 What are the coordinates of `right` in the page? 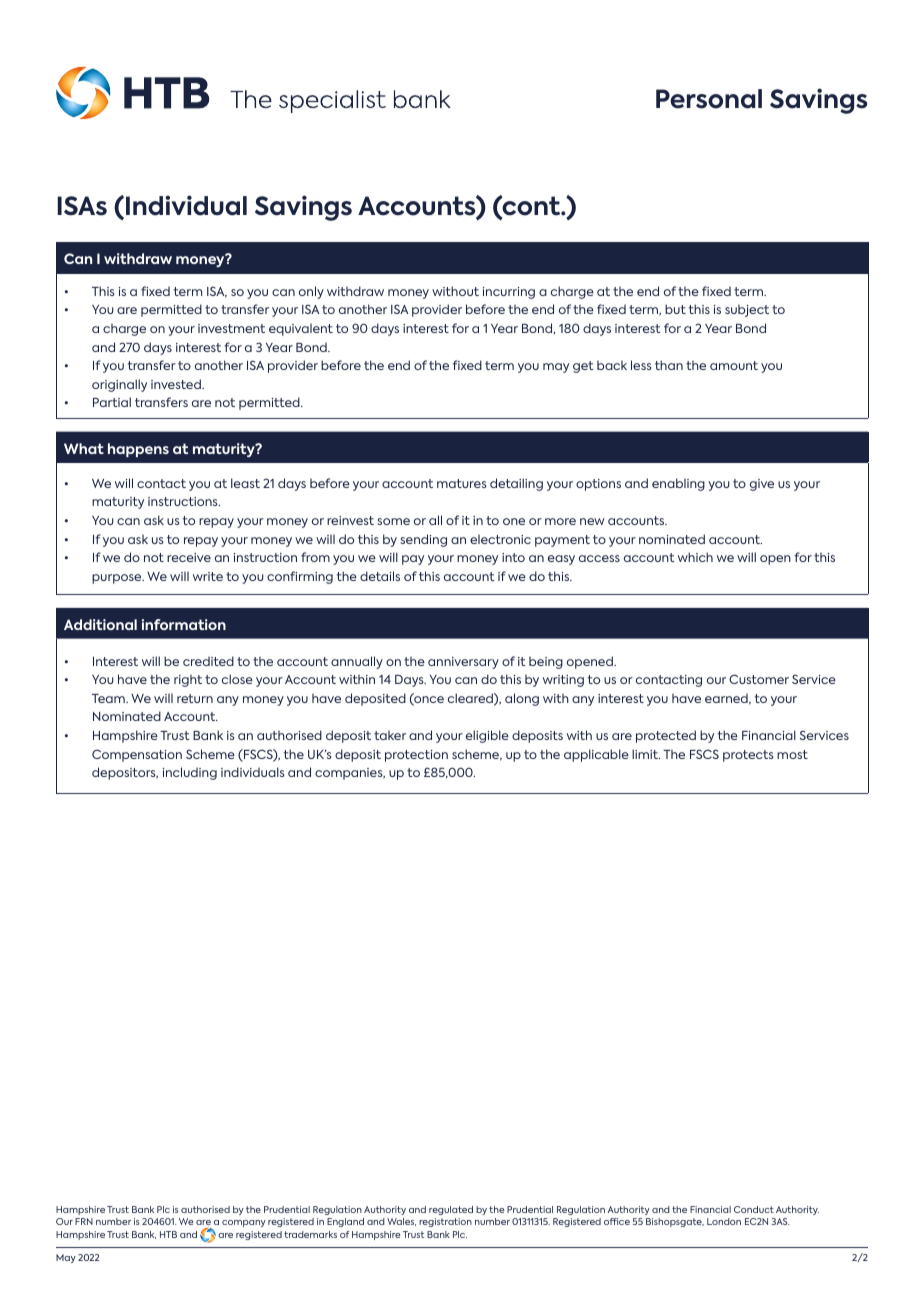 It's located at (188, 680).
